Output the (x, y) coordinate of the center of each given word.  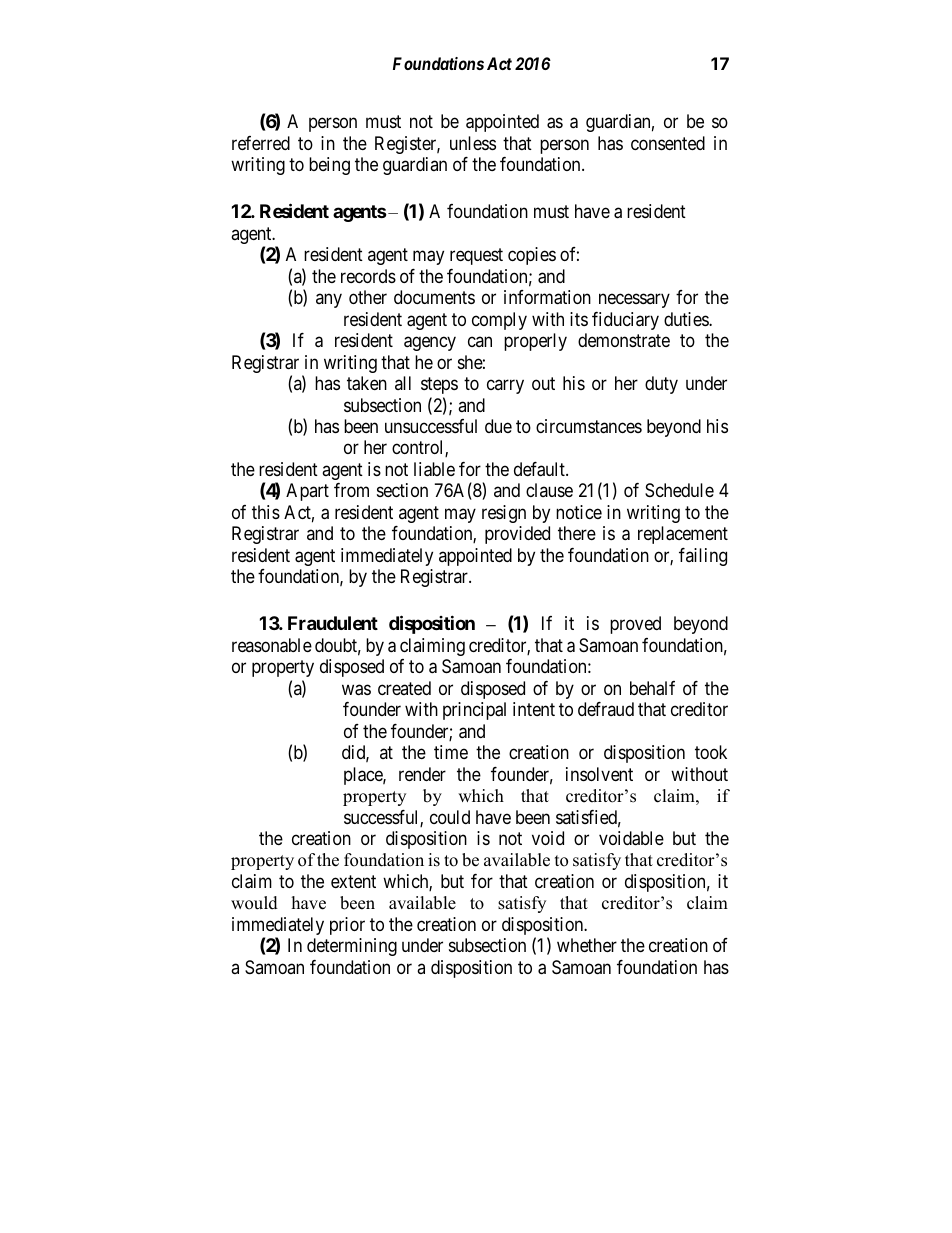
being (329, 166)
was (356, 690)
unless (473, 143)
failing (703, 557)
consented (668, 143)
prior (347, 926)
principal (474, 711)
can (480, 341)
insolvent (599, 774)
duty (661, 385)
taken (367, 383)
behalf (652, 688)
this (266, 512)
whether (587, 945)
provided (517, 535)
